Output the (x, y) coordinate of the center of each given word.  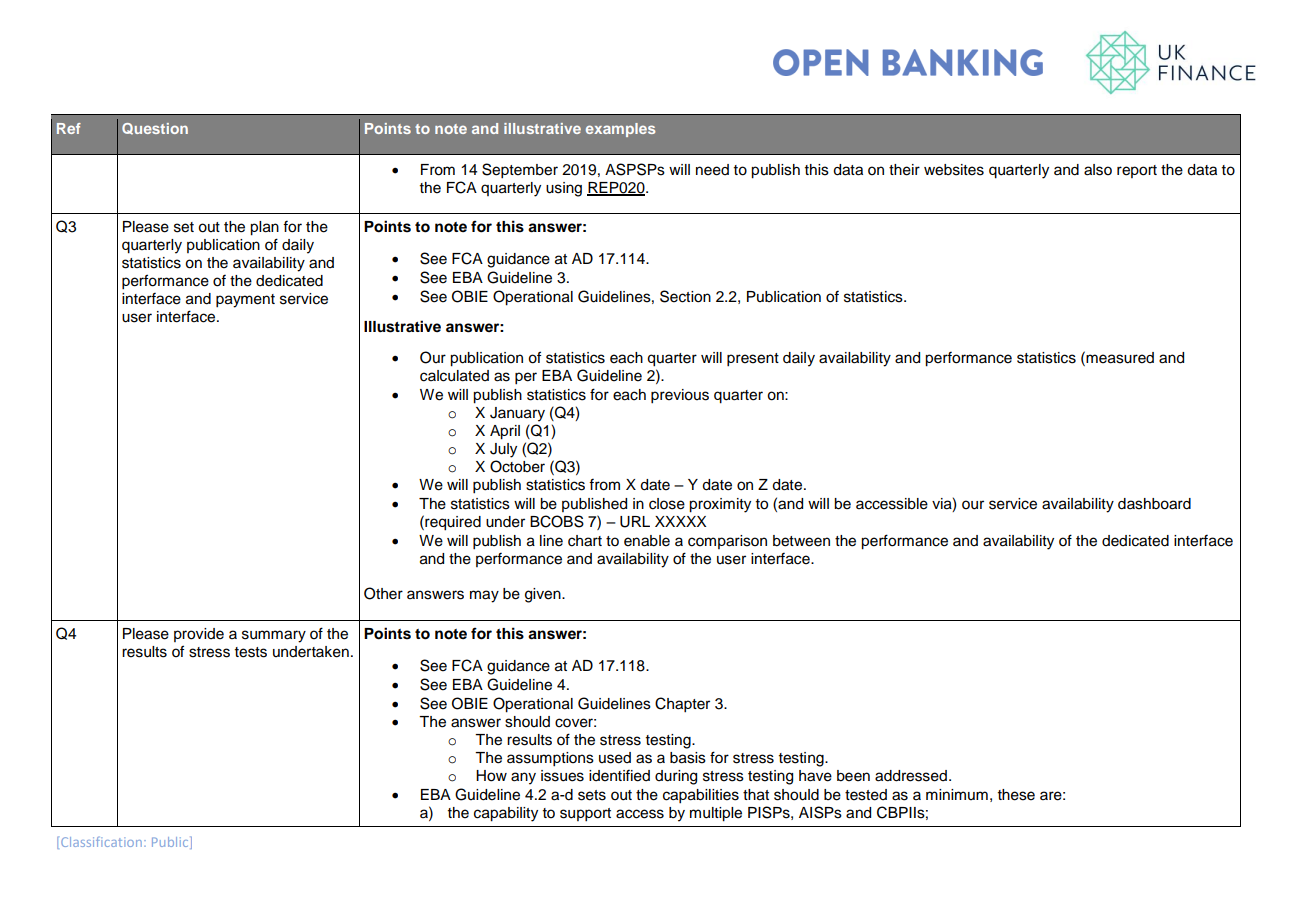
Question (155, 129)
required (452, 523)
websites (954, 170)
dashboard (1154, 504)
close (667, 504)
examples (620, 130)
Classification (101, 842)
